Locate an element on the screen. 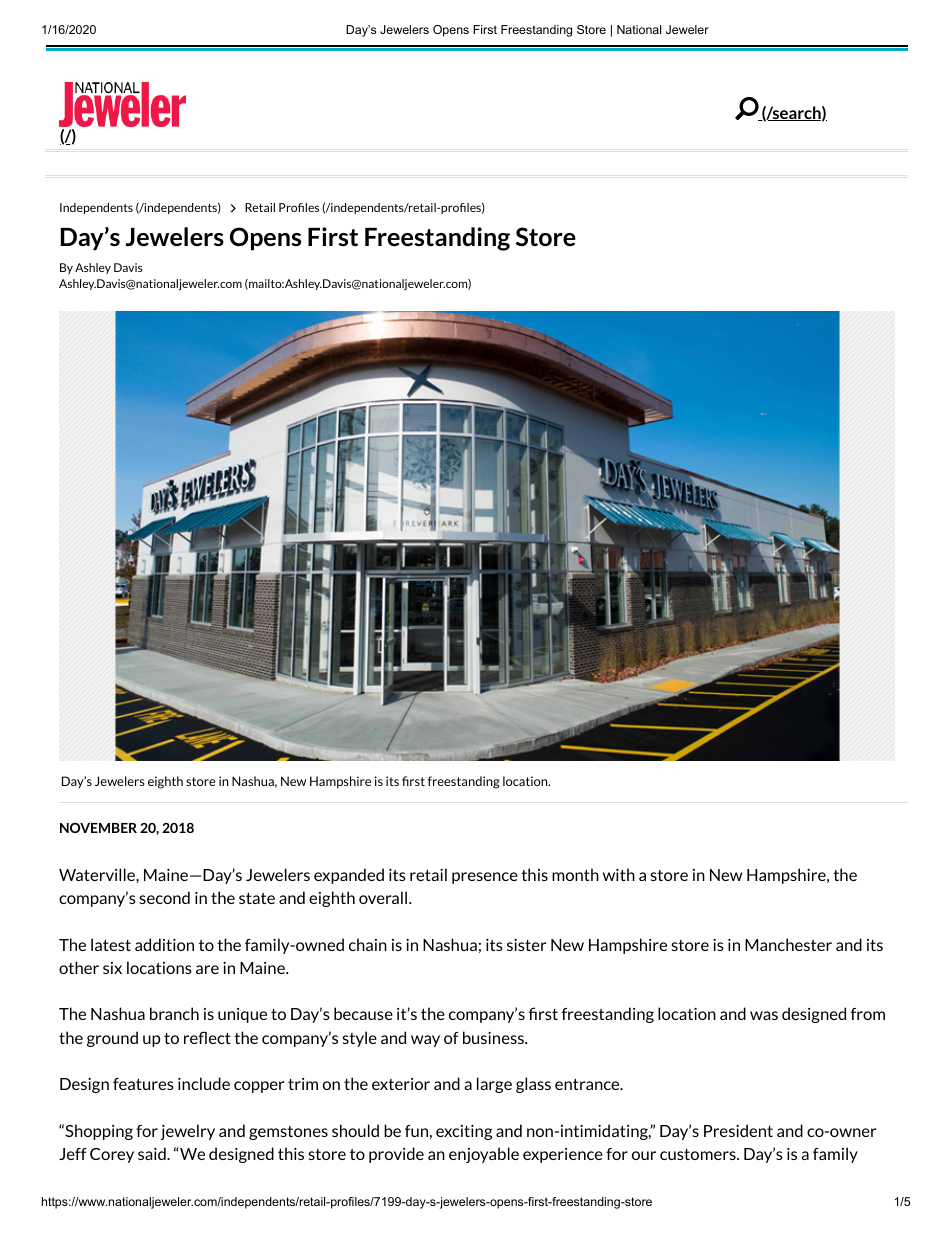 Image resolution: width=952 pixels, height=1233 pixels. are is located at coordinates (207, 969).
